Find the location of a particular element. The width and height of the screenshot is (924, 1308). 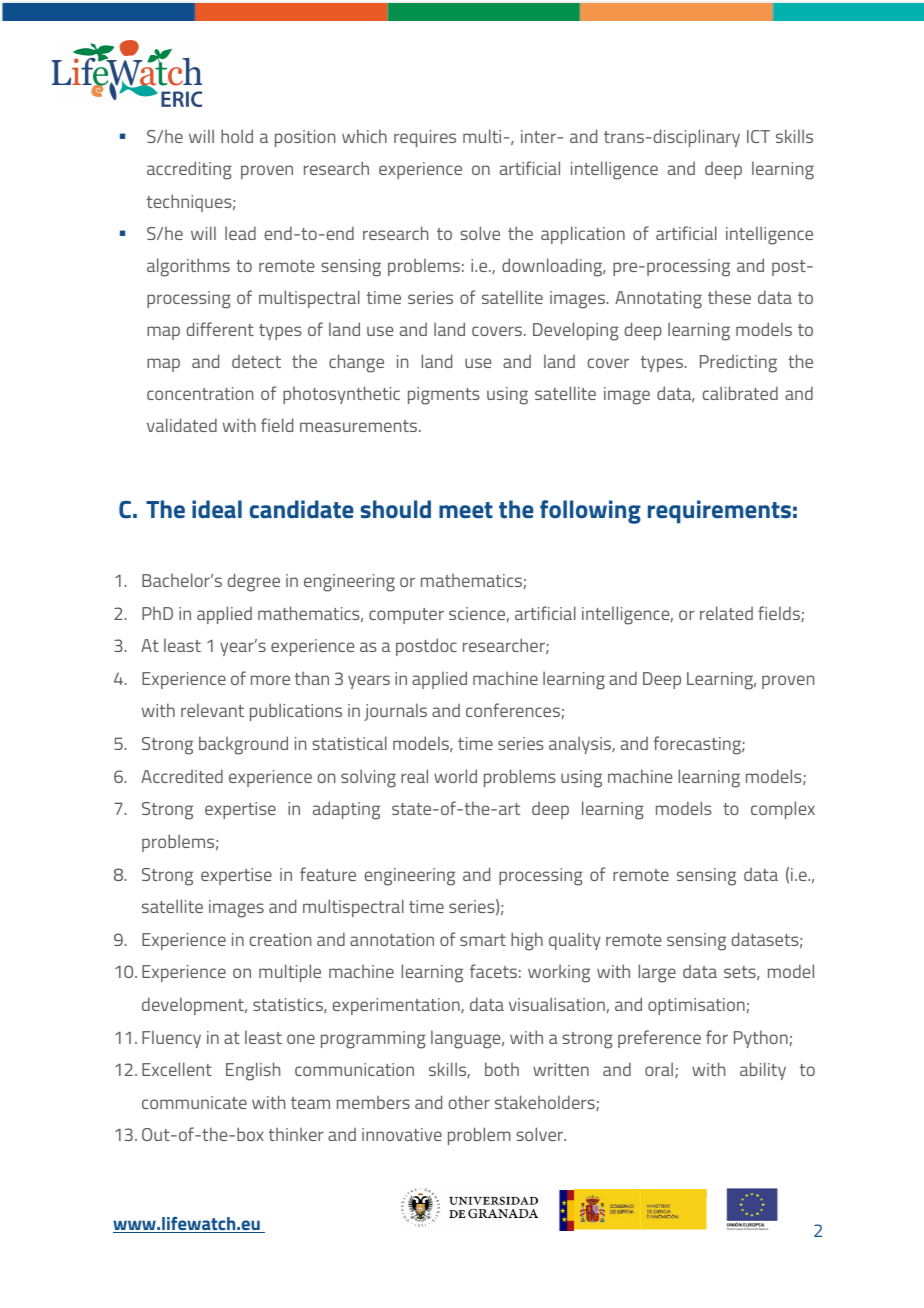

application is located at coordinates (583, 235).
